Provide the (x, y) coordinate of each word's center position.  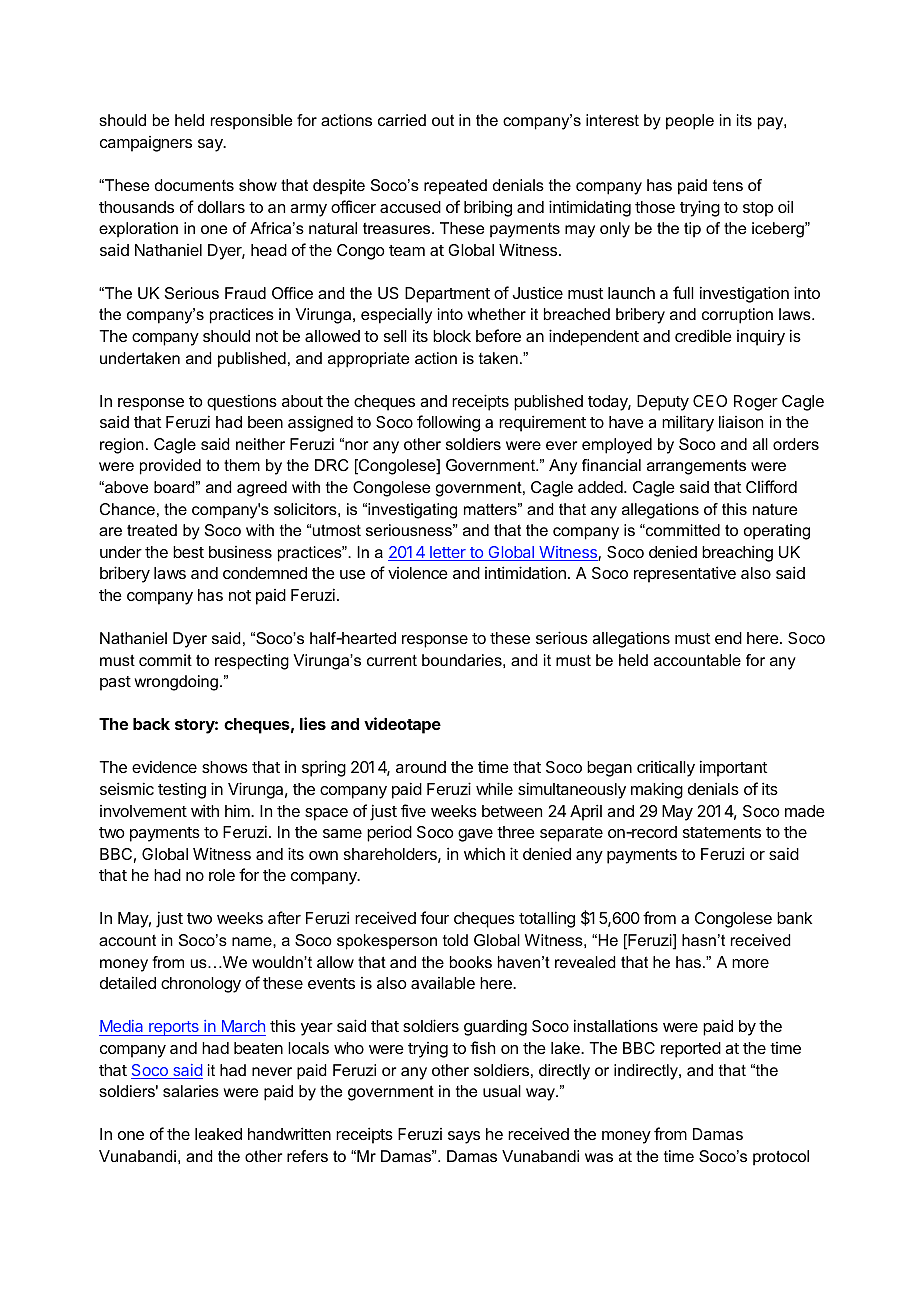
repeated (455, 187)
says (464, 1137)
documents (194, 185)
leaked (218, 1134)
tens (728, 185)
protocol (781, 1158)
